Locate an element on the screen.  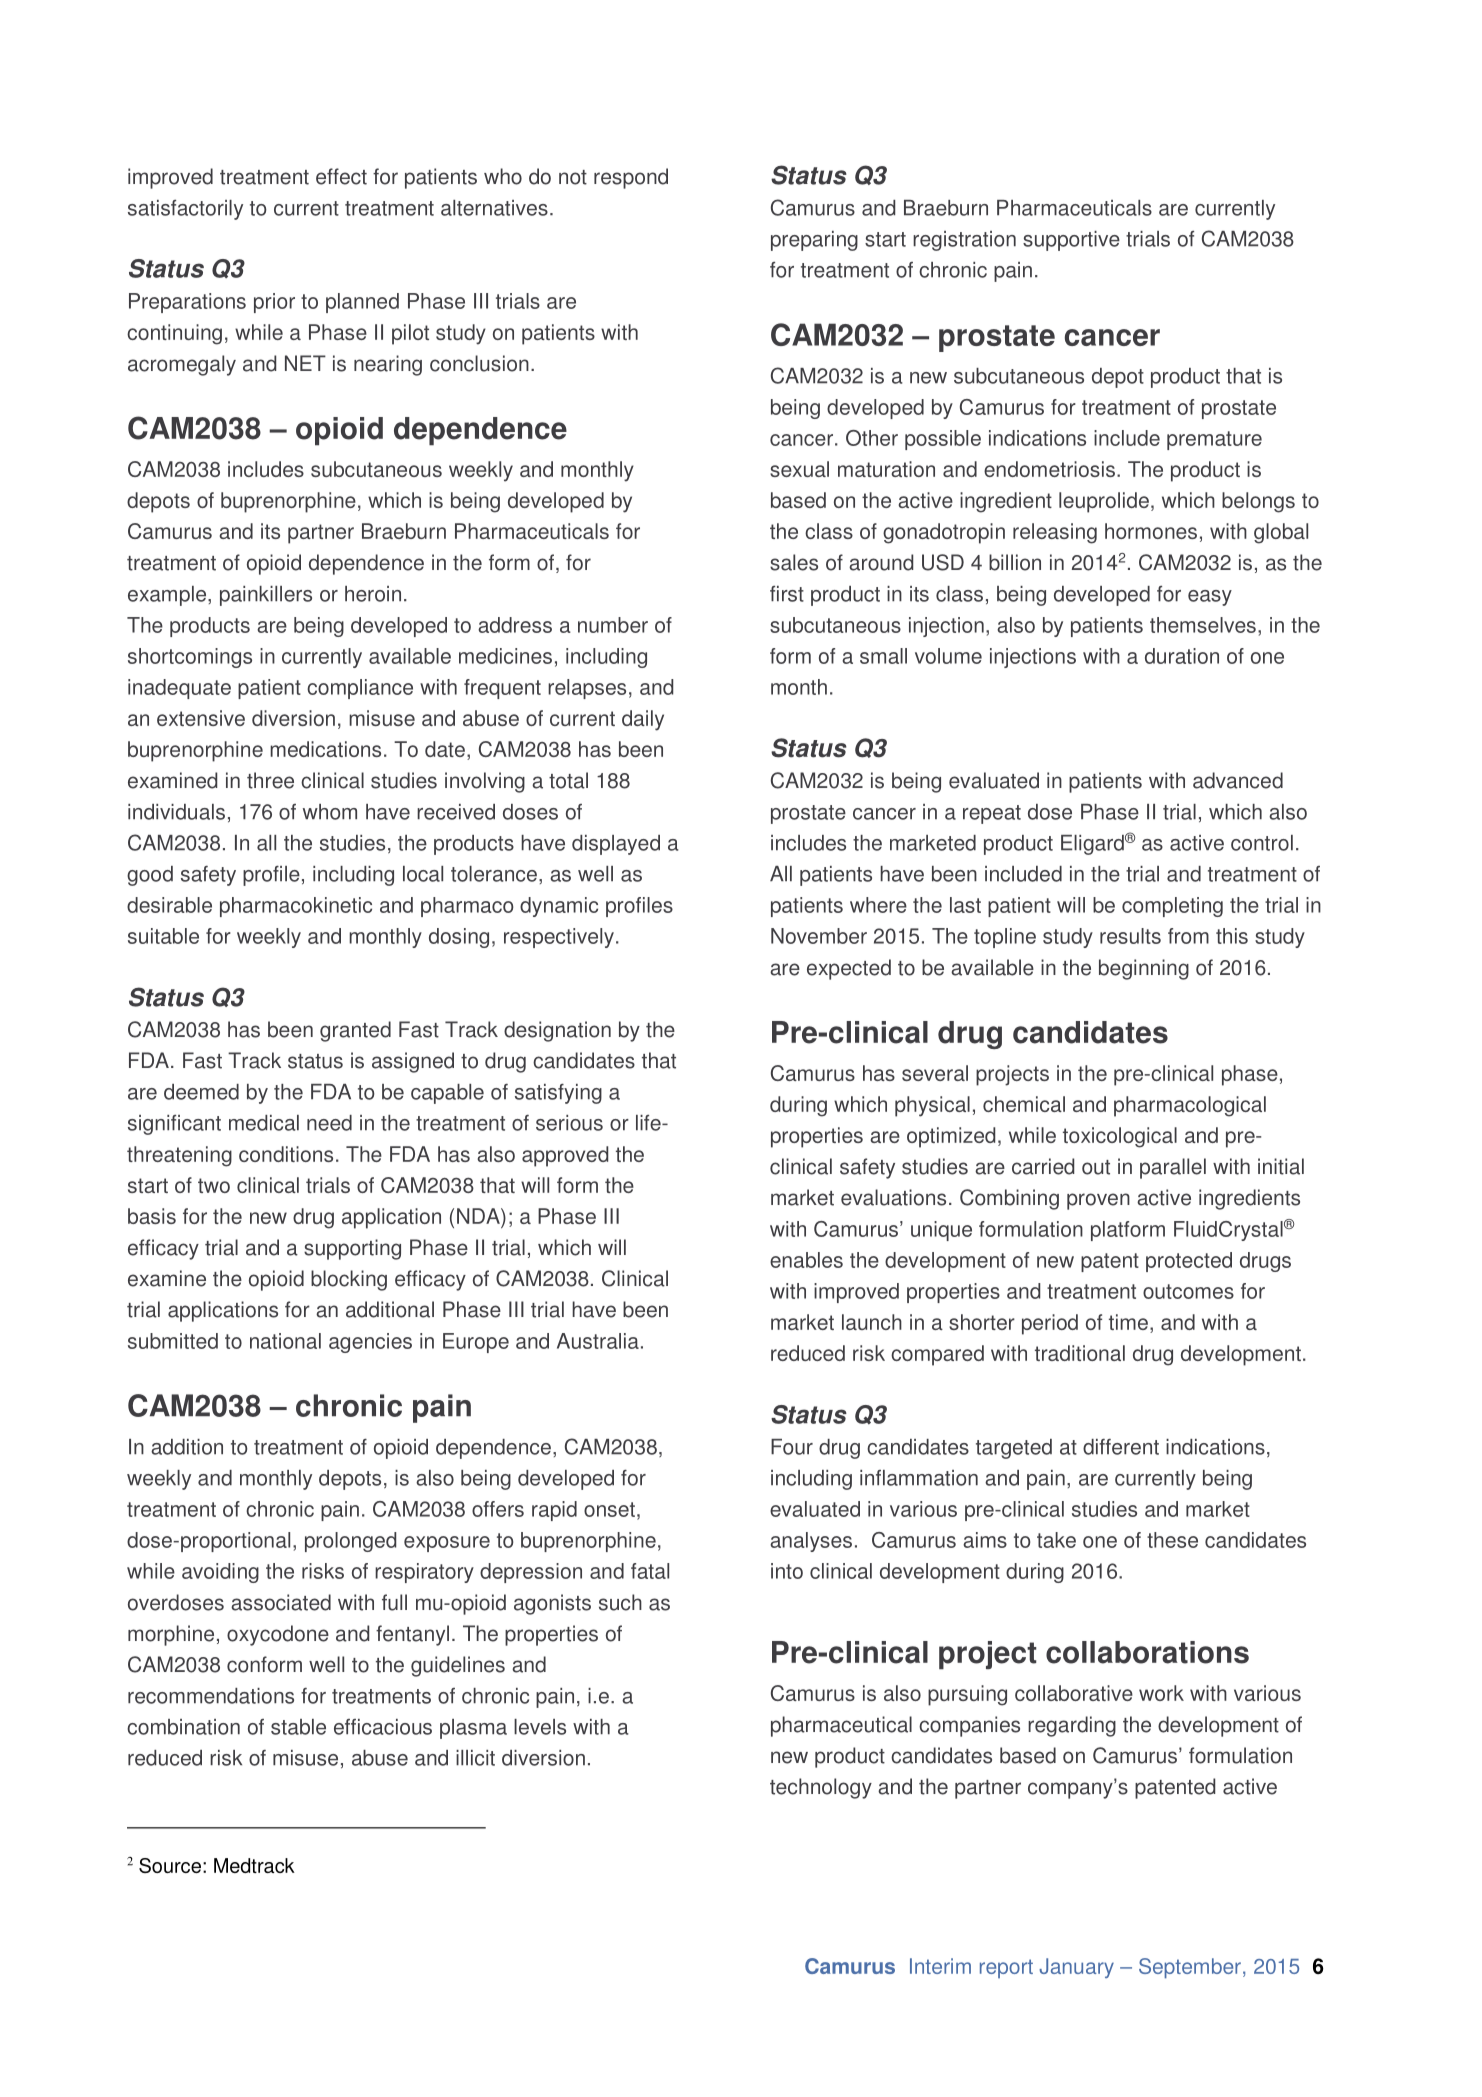
technology is located at coordinates (821, 1788).
